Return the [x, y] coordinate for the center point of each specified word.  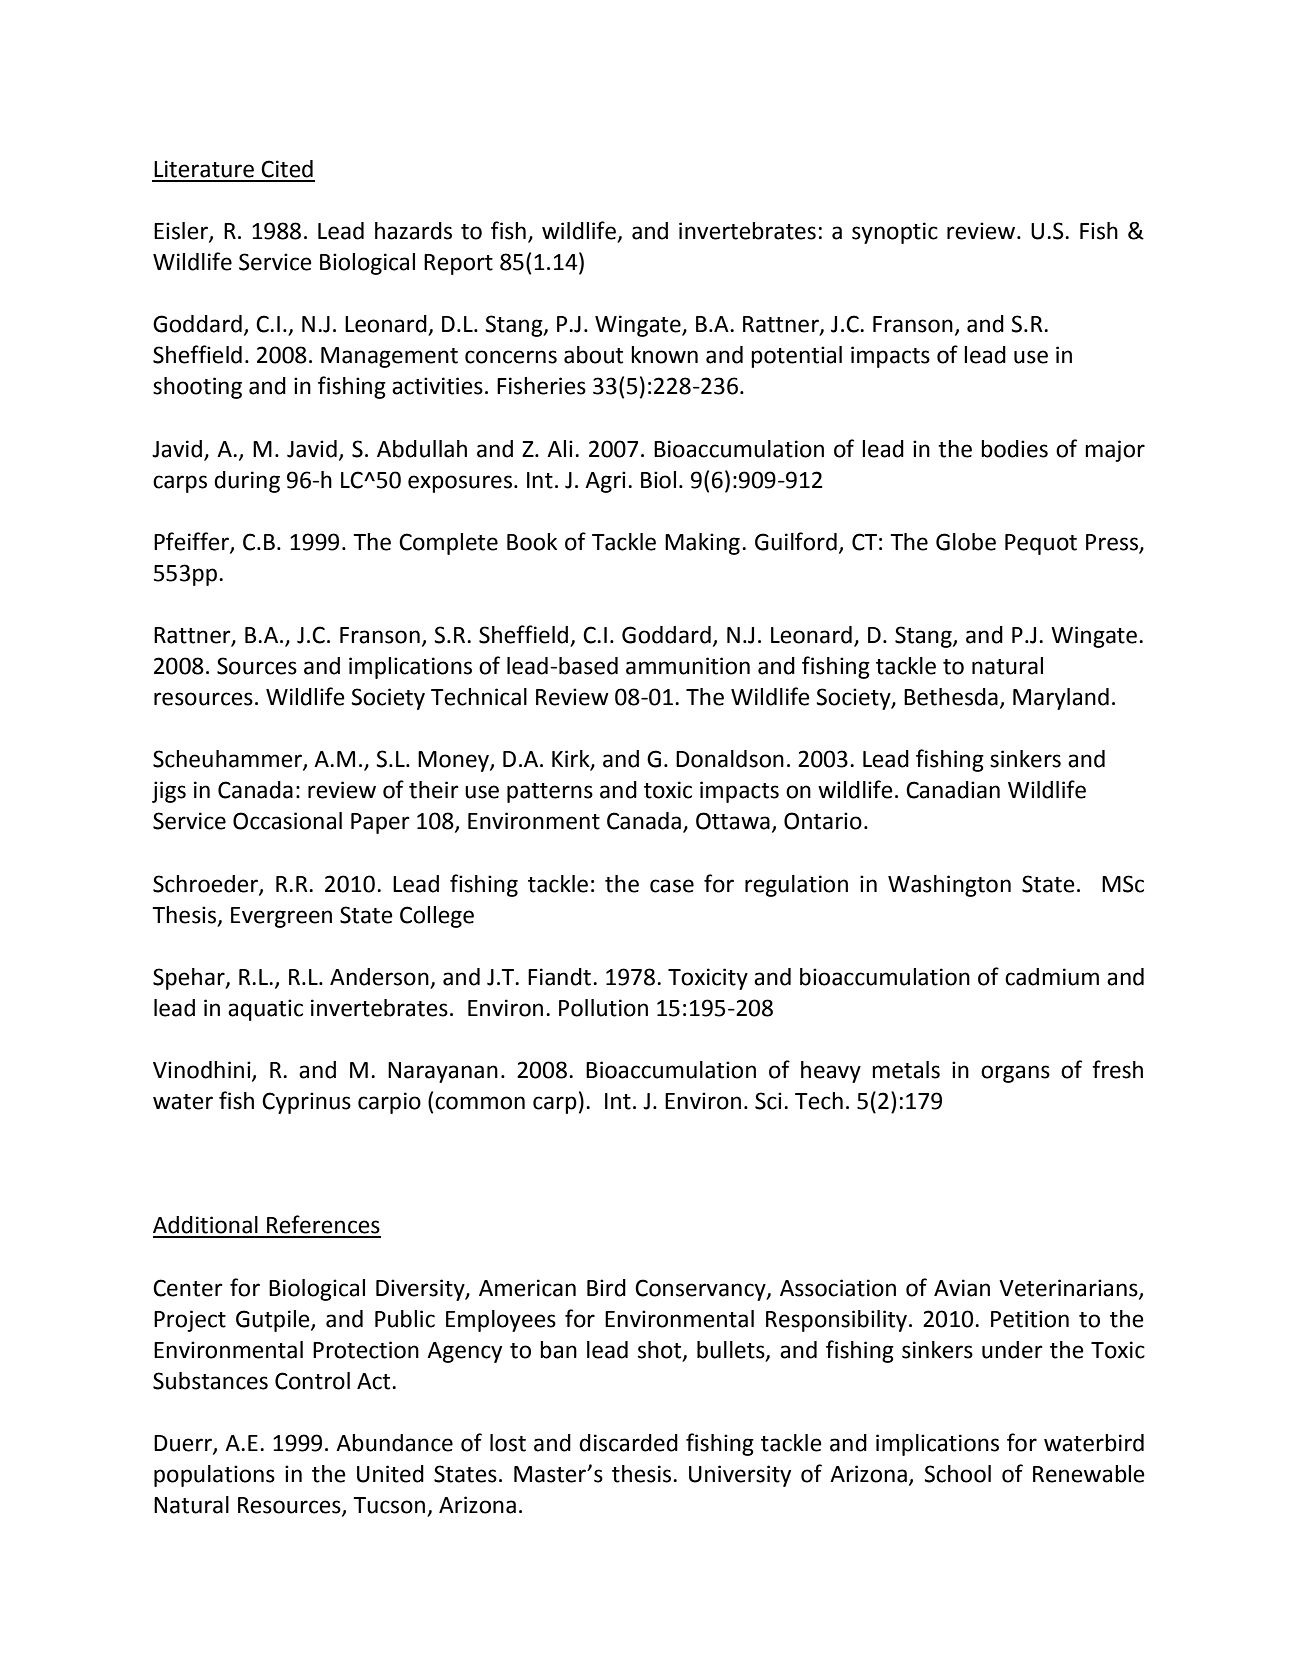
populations [214, 1476]
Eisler [182, 232]
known [664, 355]
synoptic [895, 233]
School [957, 1474]
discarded [628, 1443]
